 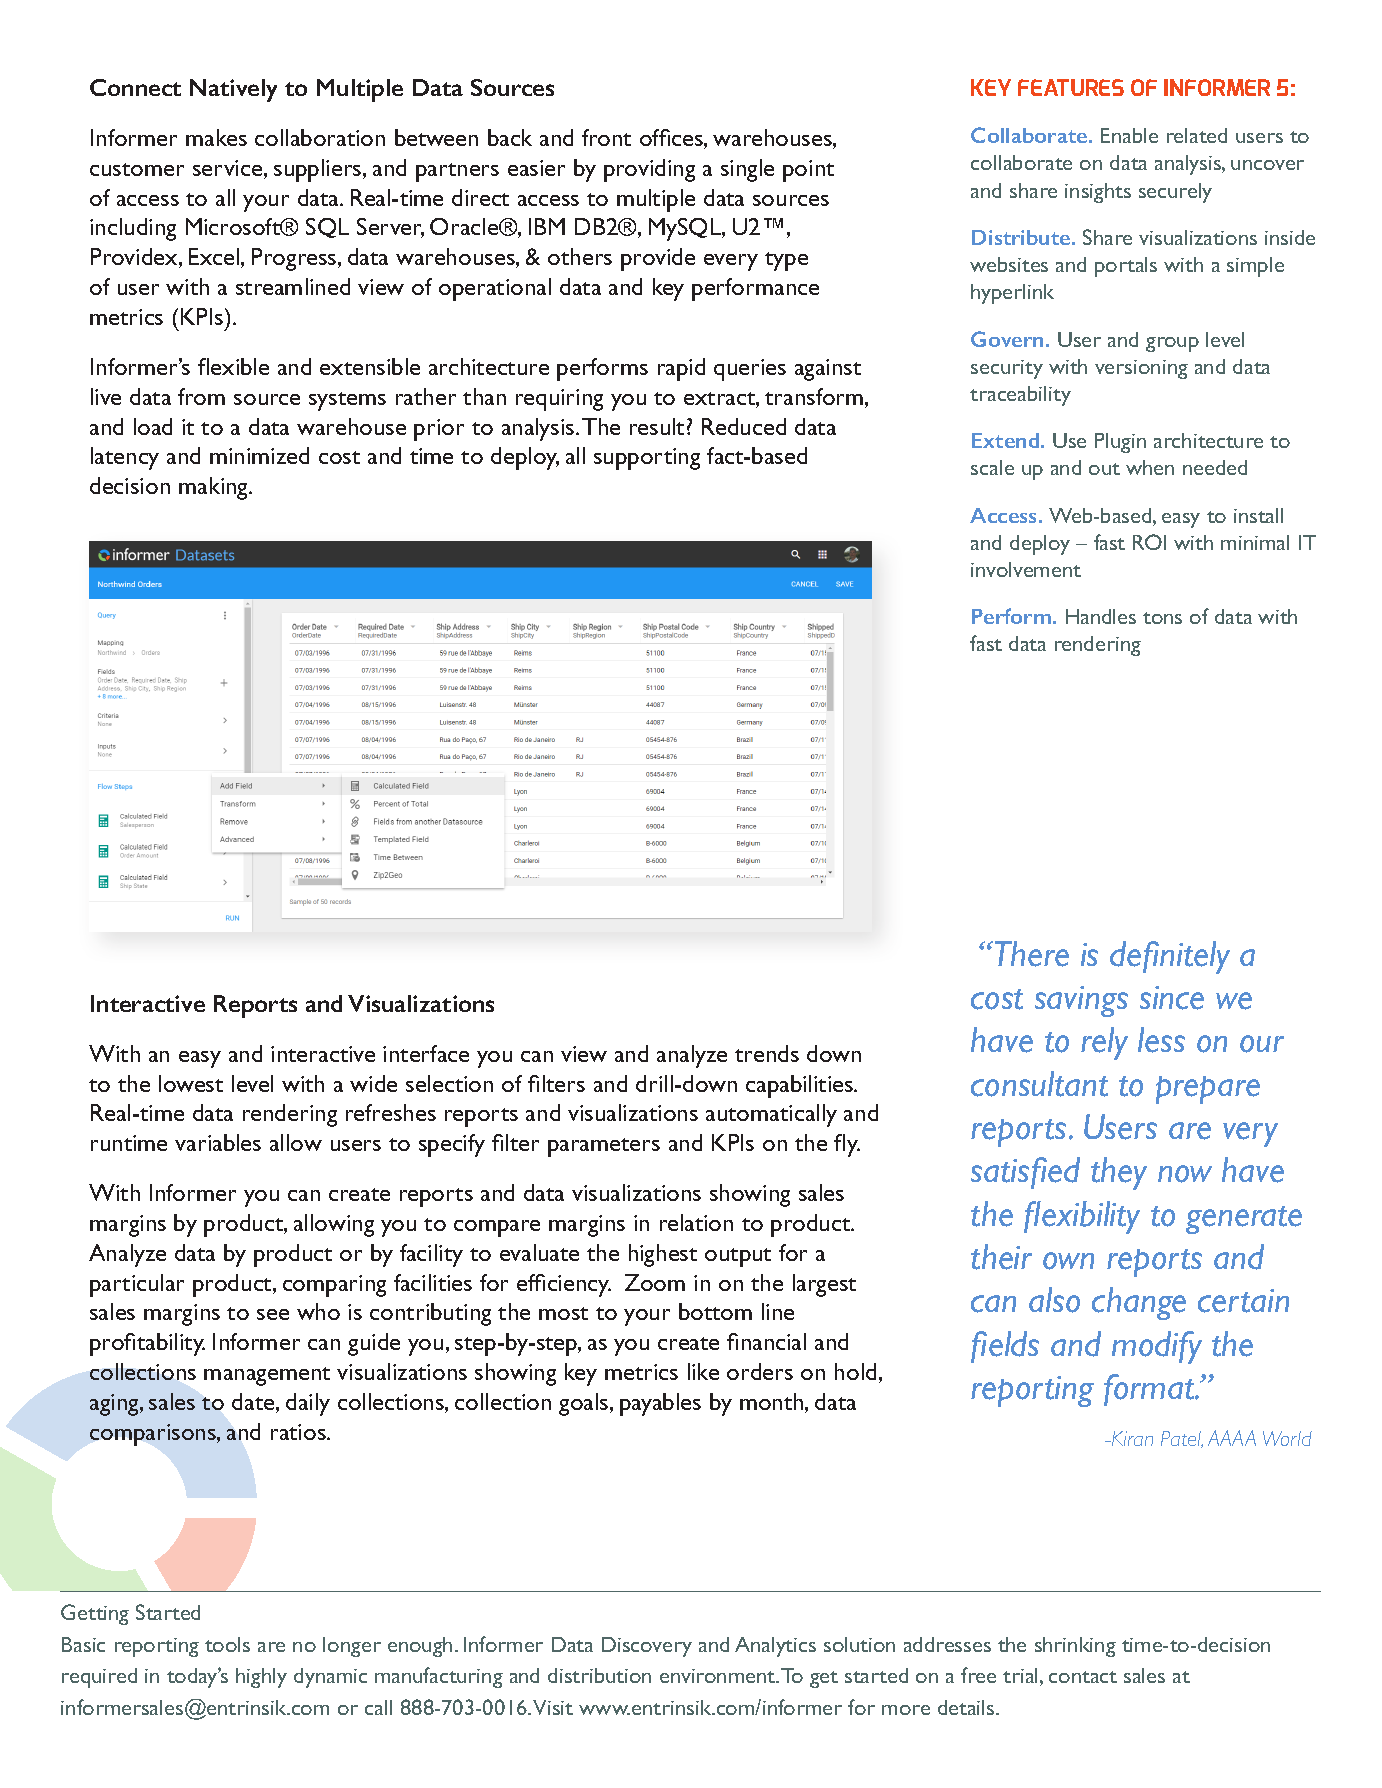 I want to click on contact, so click(x=1083, y=1677).
